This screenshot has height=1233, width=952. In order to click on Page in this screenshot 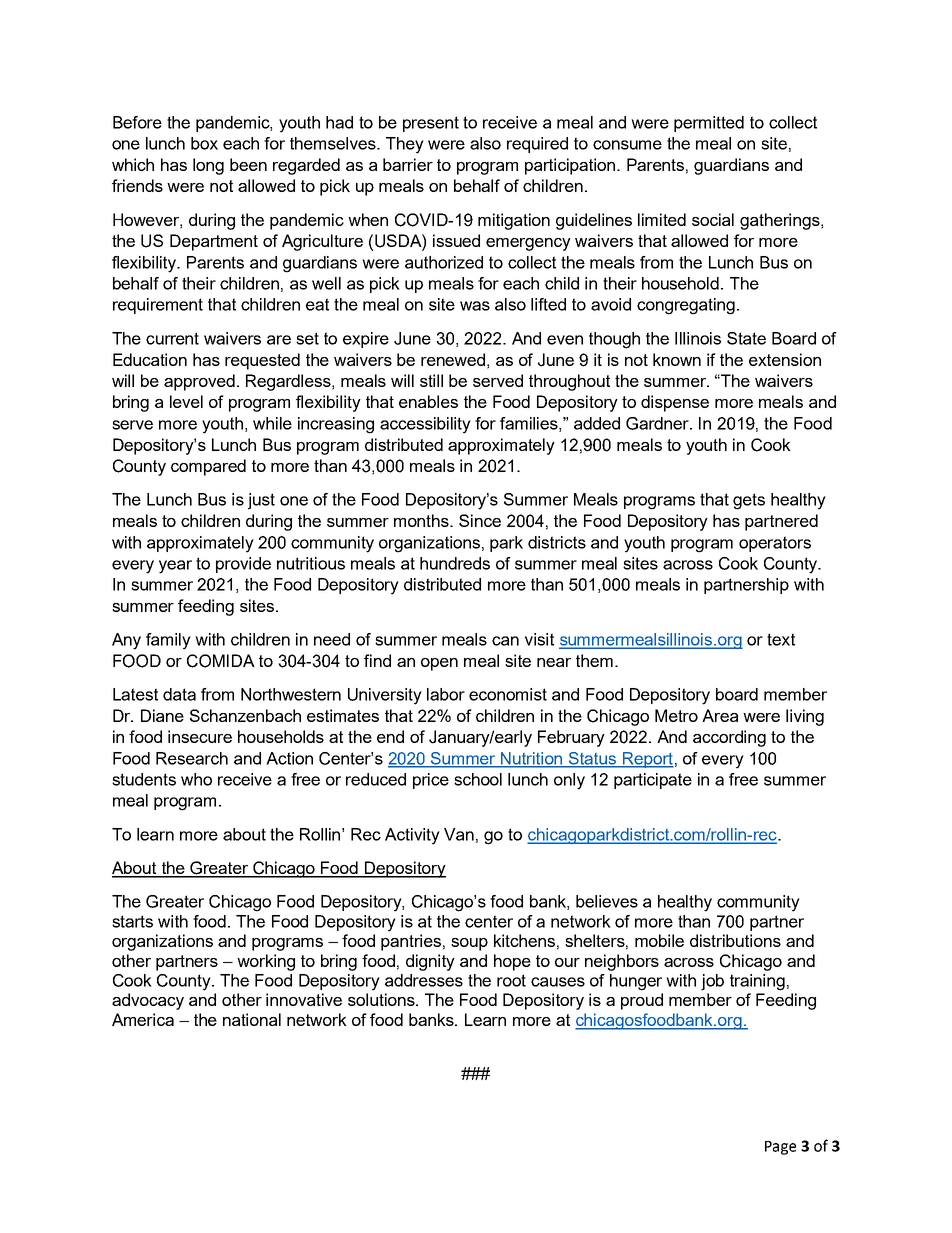, I will do `click(780, 1148)`.
